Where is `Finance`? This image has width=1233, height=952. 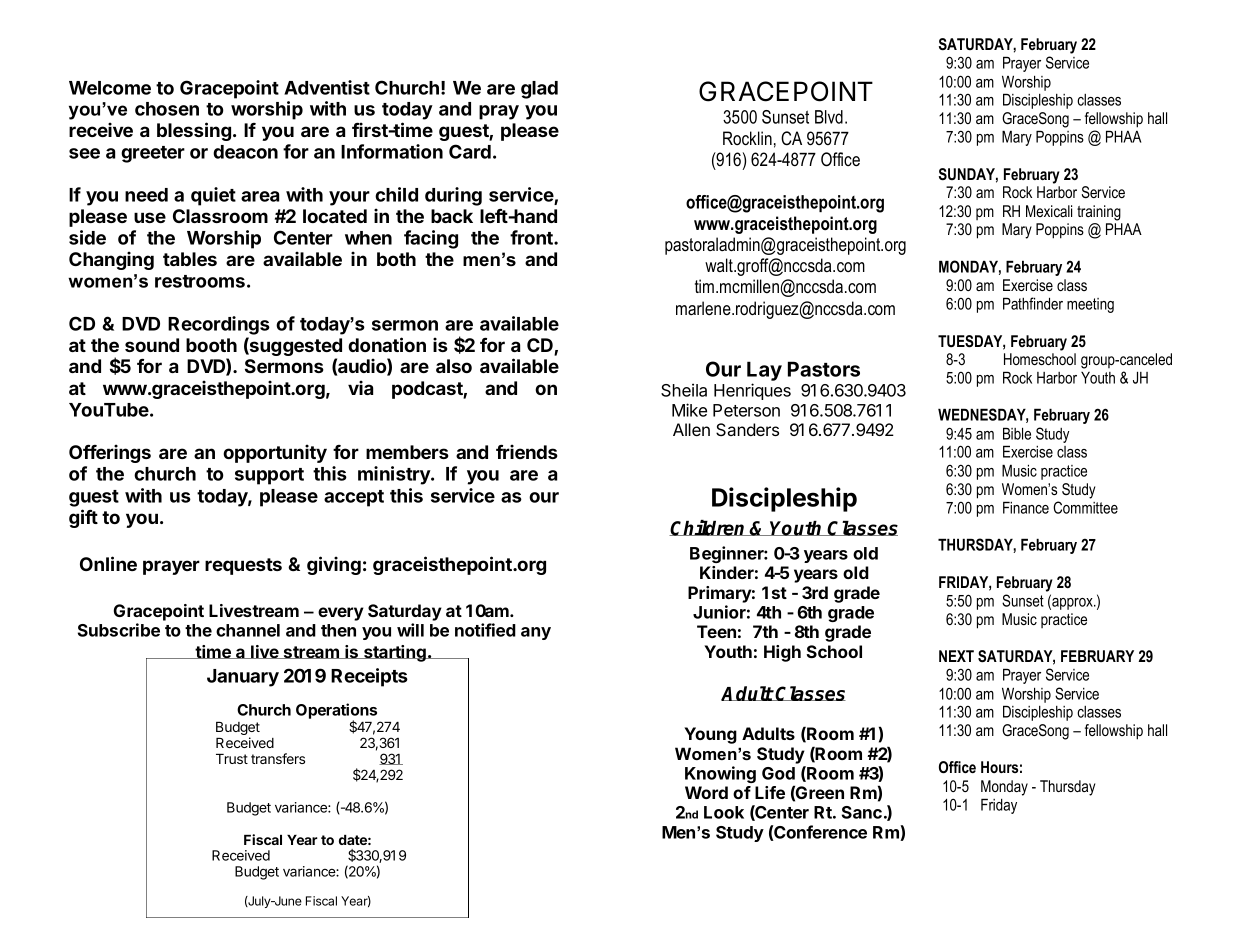
Finance is located at coordinates (1026, 507).
